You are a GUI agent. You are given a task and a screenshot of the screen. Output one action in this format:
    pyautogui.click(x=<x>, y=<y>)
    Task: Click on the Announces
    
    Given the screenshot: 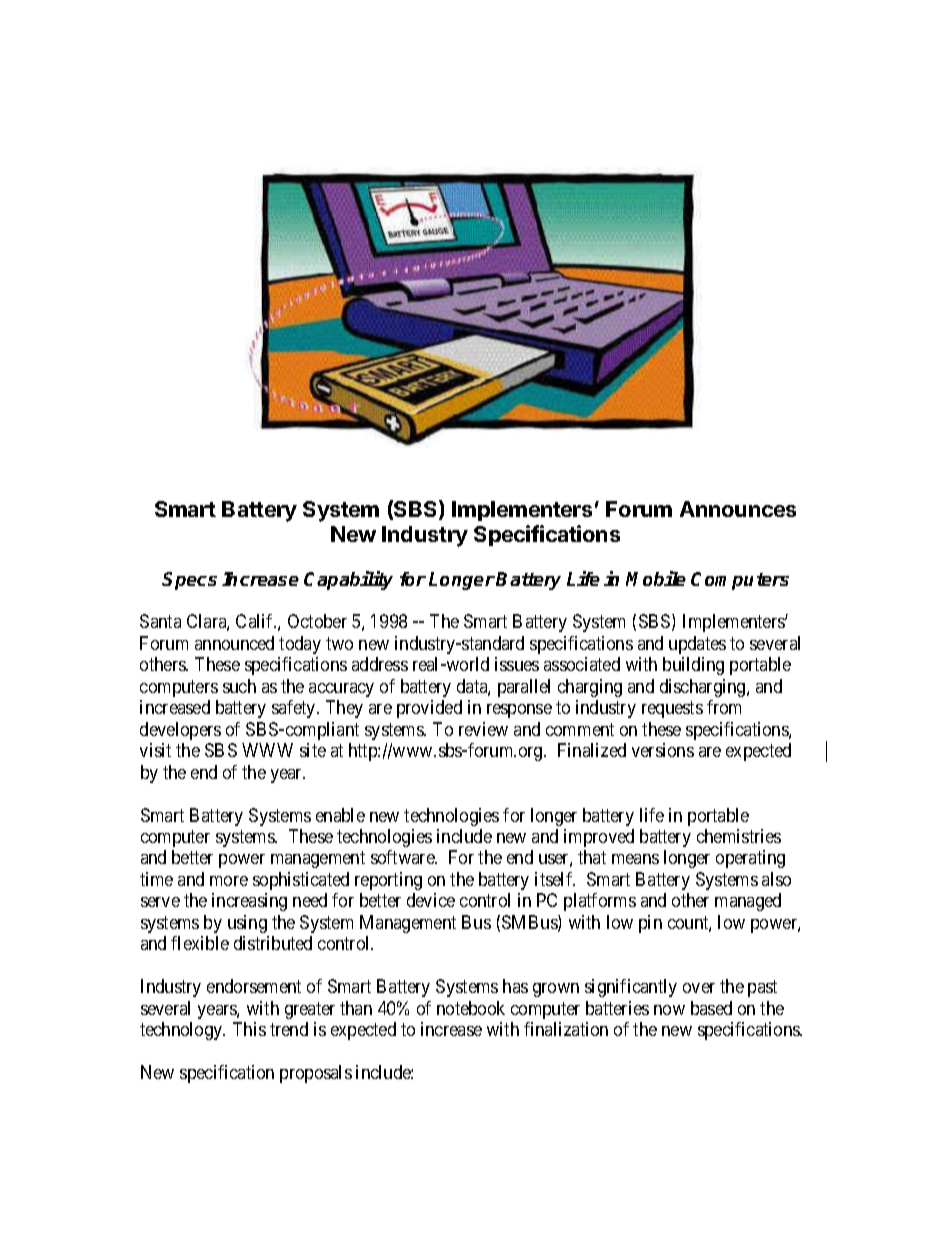 What is the action you would take?
    pyautogui.click(x=738, y=509)
